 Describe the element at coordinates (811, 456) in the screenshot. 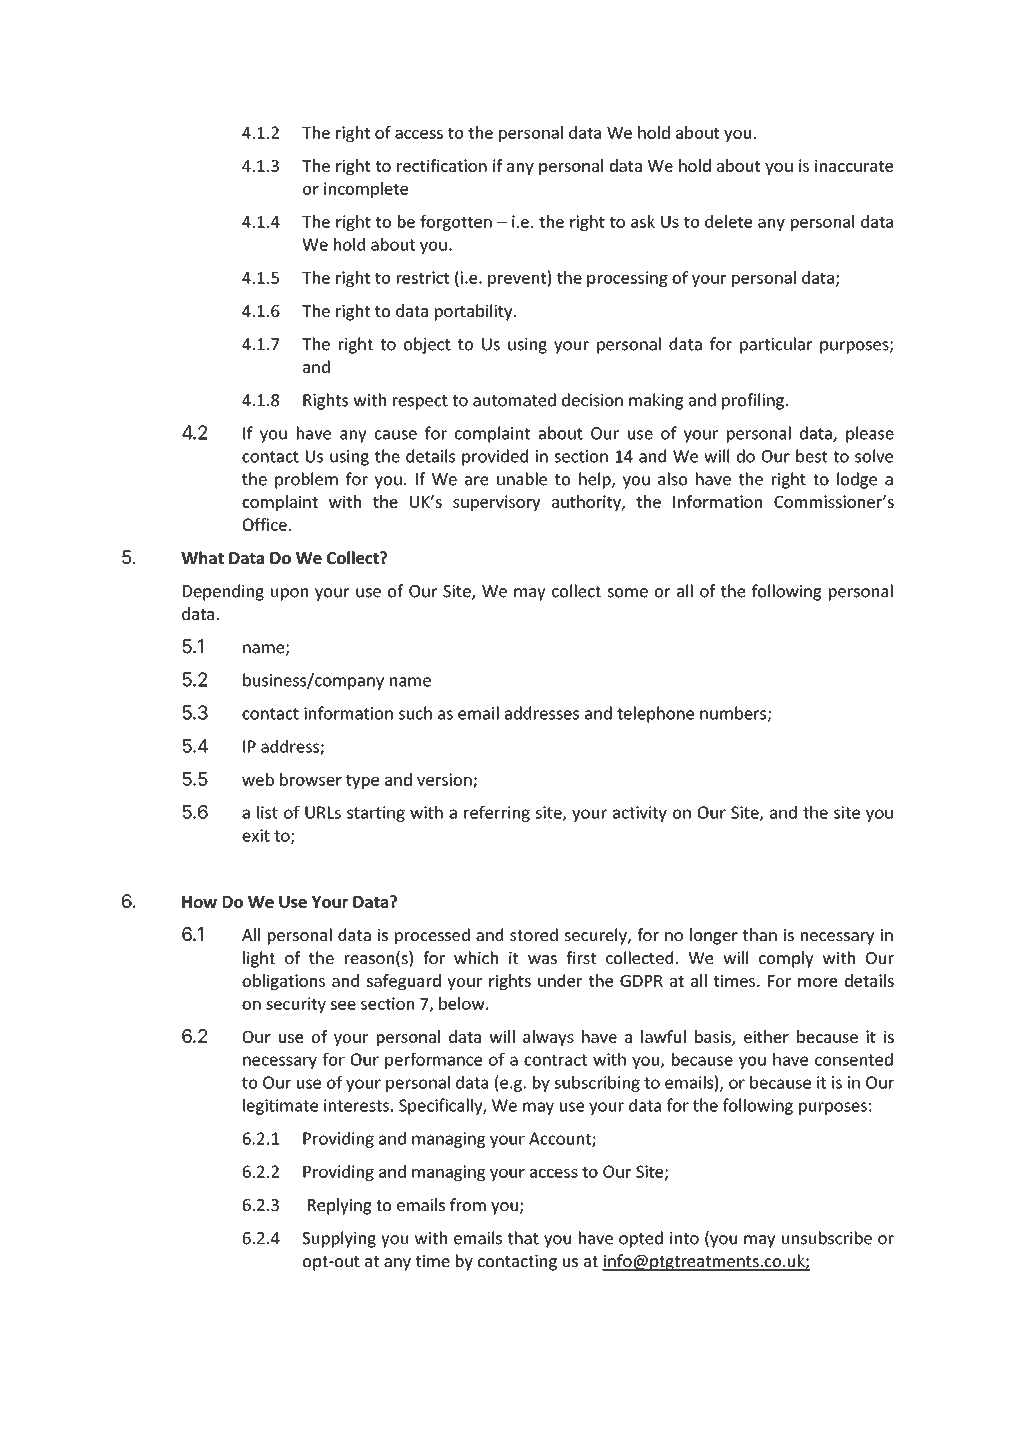

I see `best` at that location.
